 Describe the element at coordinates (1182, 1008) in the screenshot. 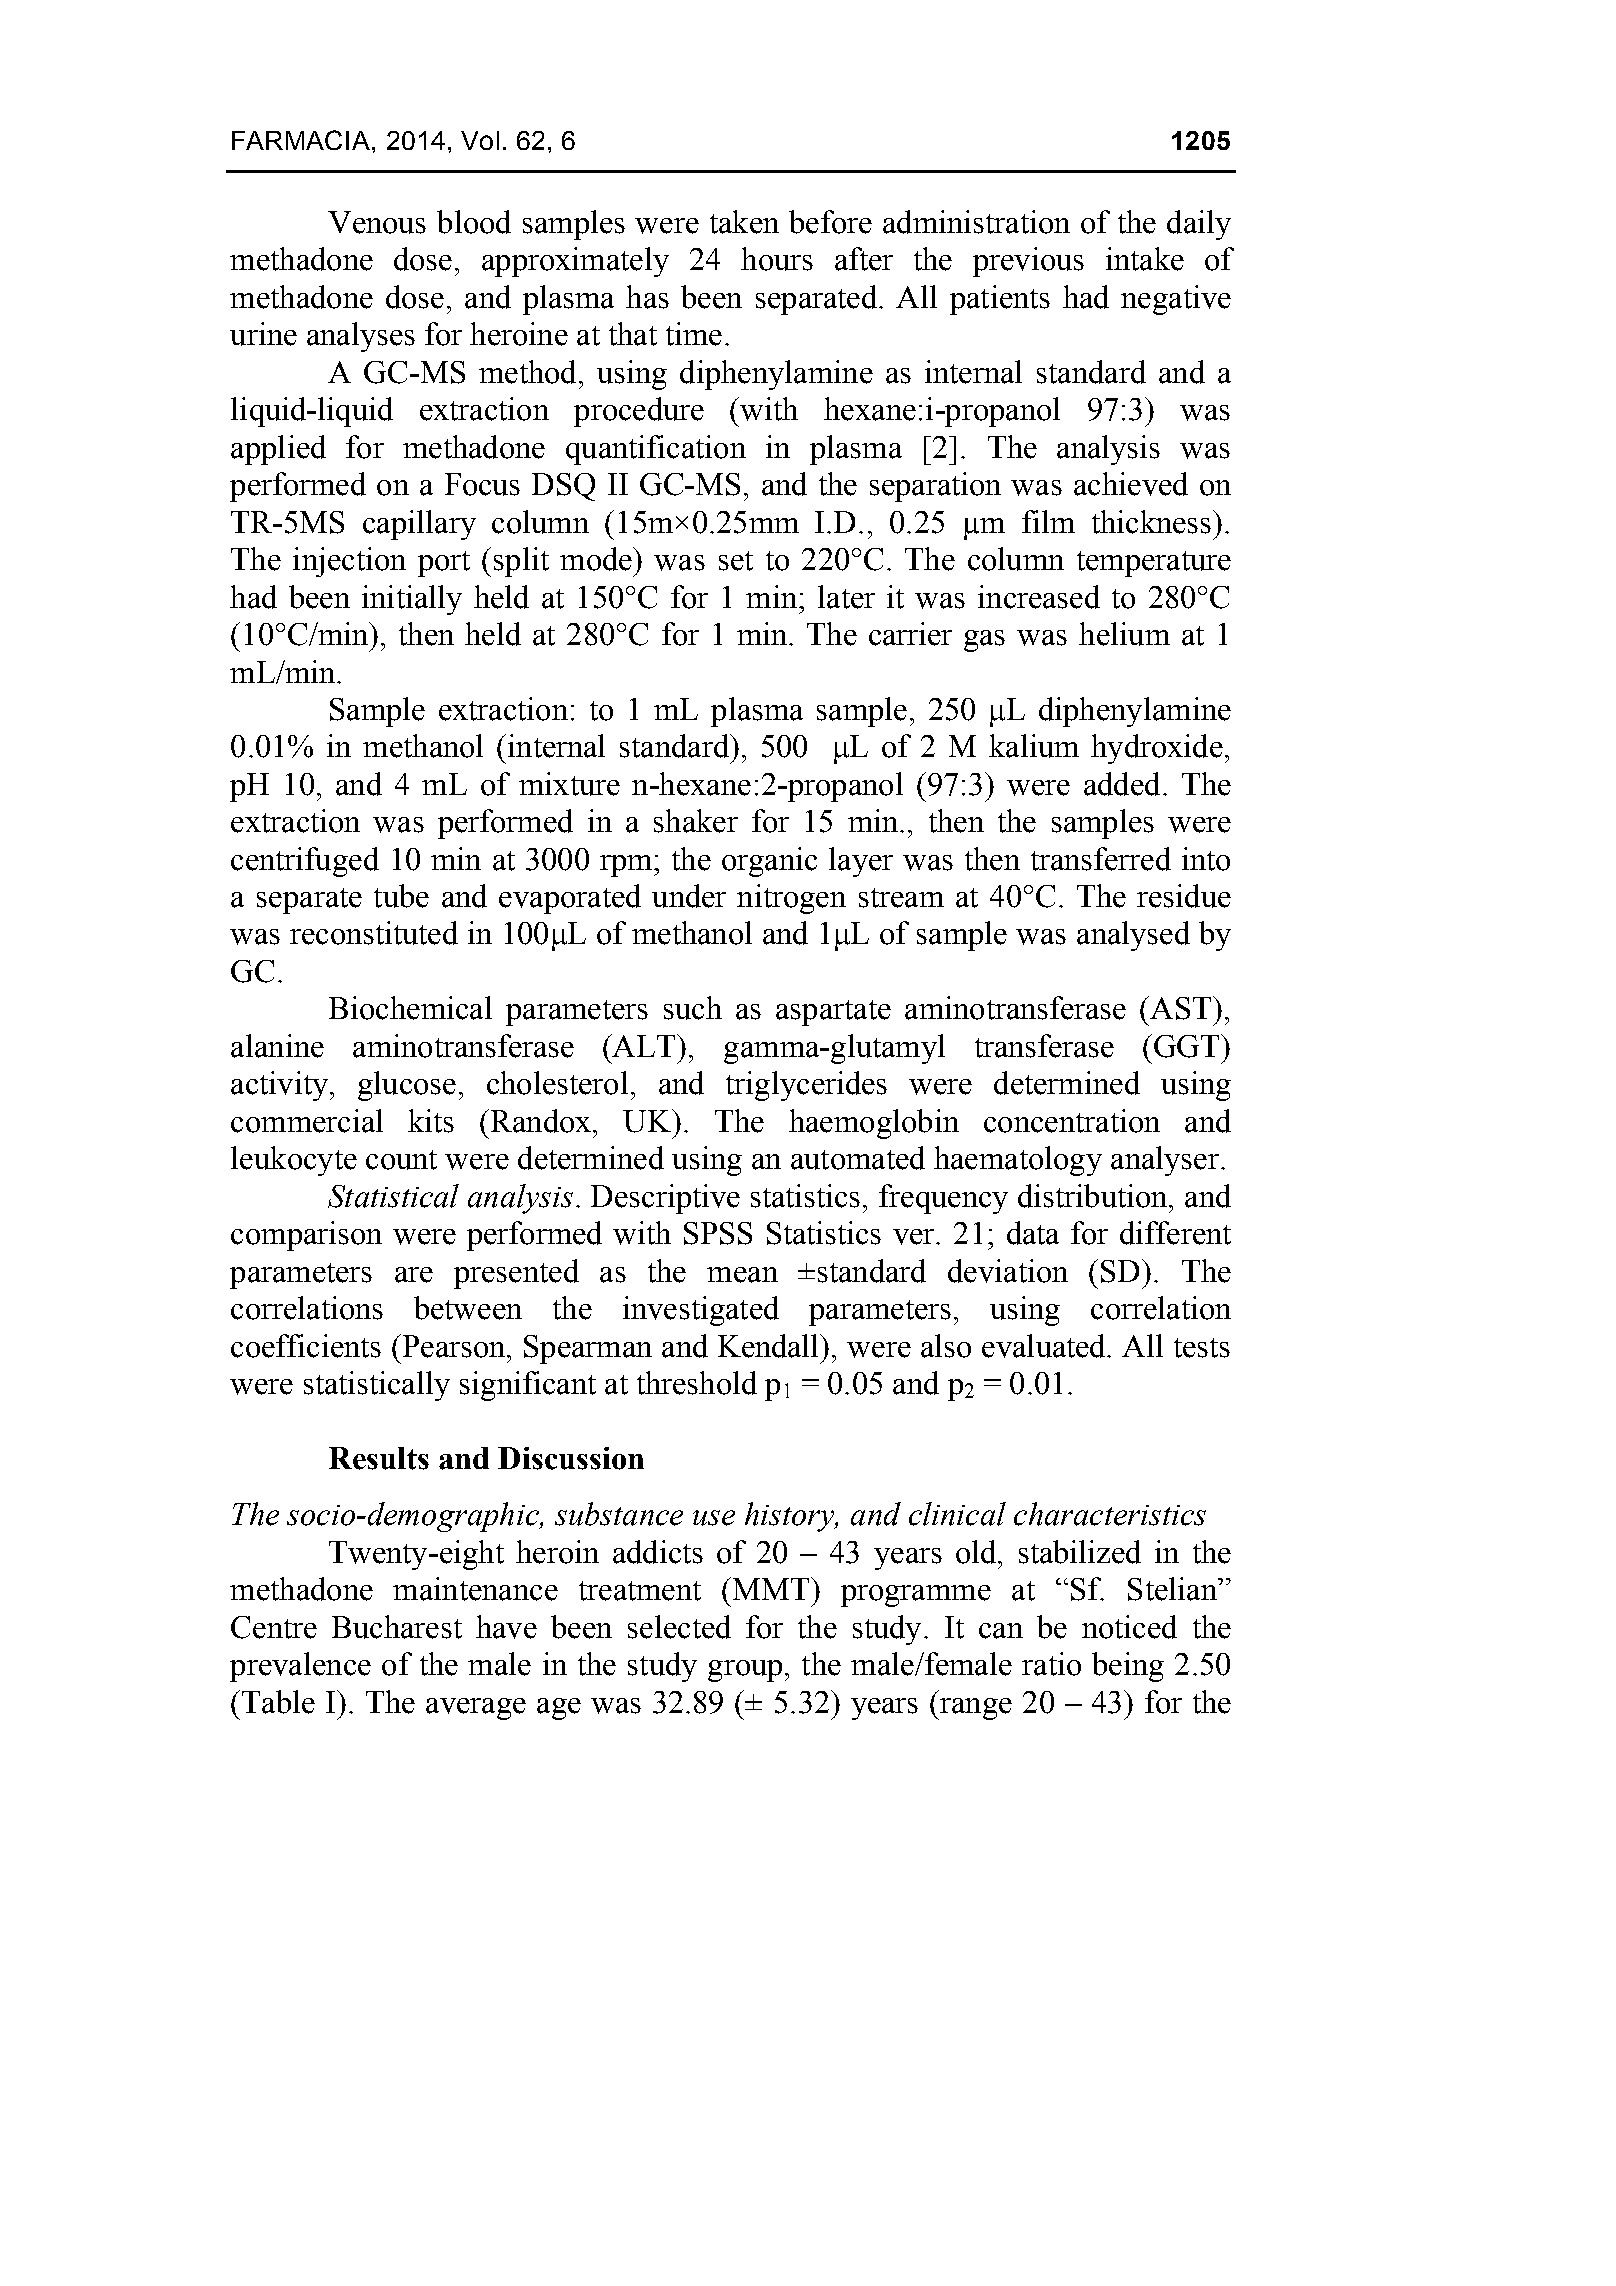

I see `AST` at that location.
